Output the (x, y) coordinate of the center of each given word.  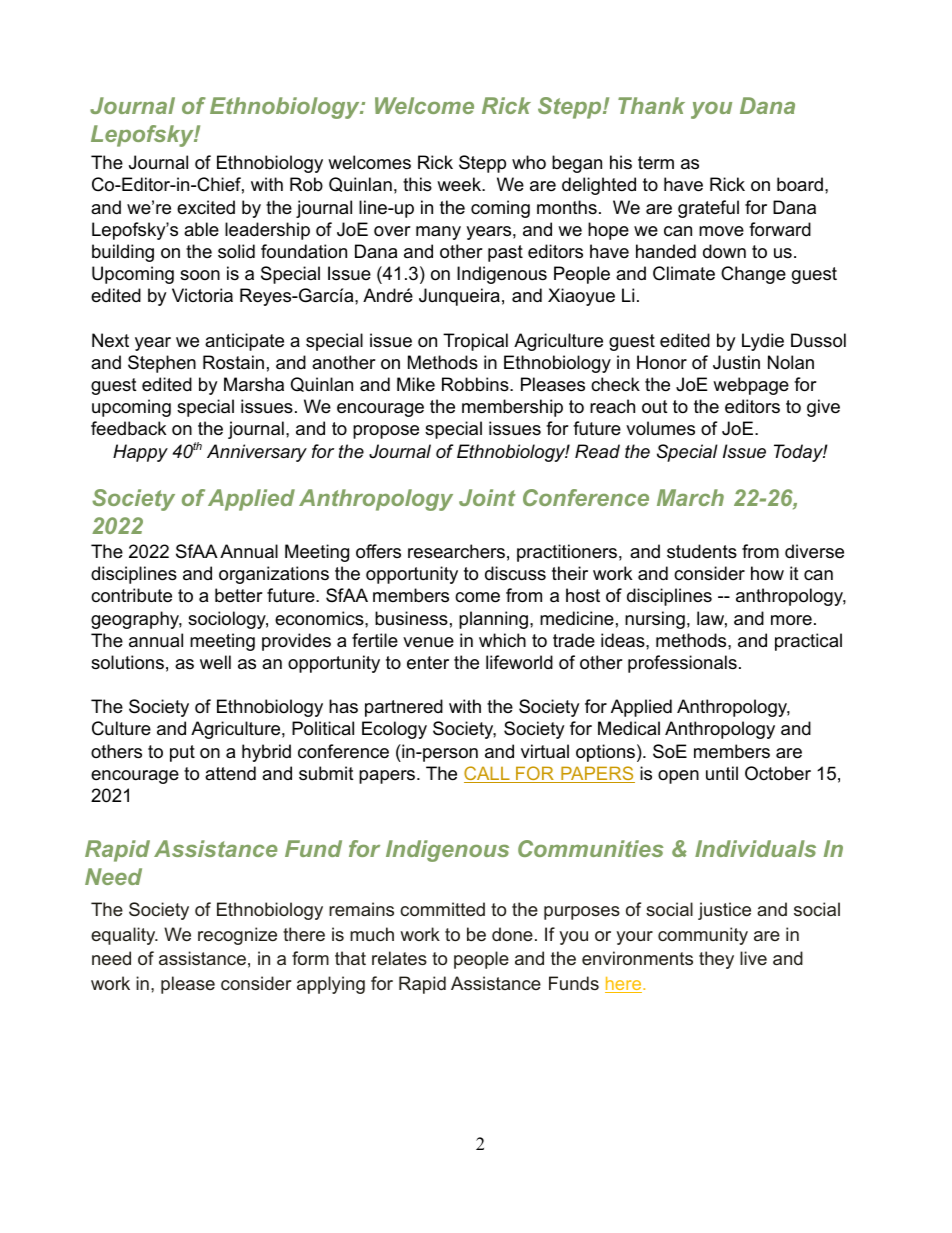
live (753, 958)
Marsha (254, 384)
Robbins (476, 384)
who (529, 162)
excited (206, 207)
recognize (237, 936)
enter (428, 663)
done (512, 934)
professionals (682, 664)
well (215, 662)
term (656, 162)
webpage (751, 386)
